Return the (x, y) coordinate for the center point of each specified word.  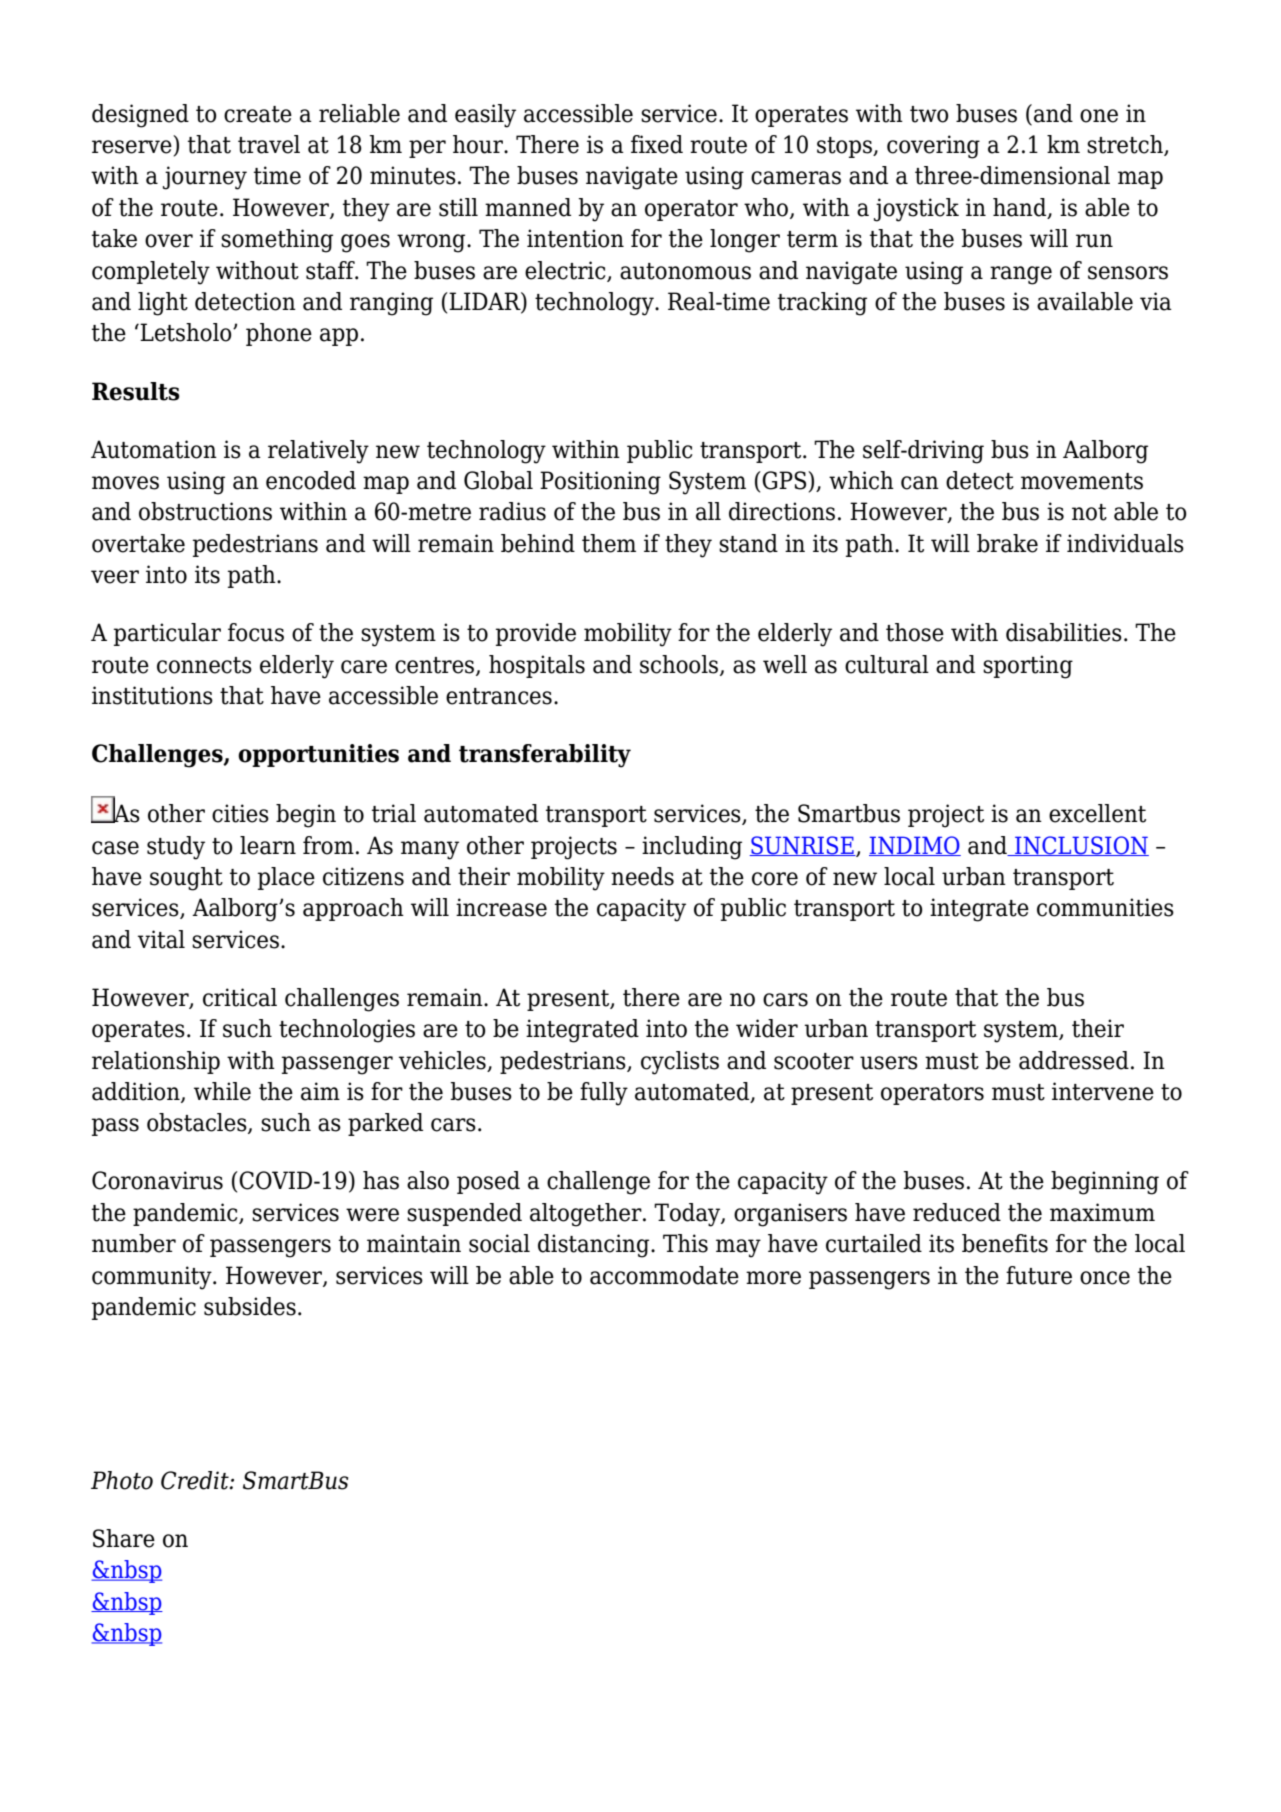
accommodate (664, 1275)
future (1039, 1275)
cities (240, 813)
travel (269, 144)
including (692, 848)
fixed (657, 144)
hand (1021, 208)
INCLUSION (1081, 846)
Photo (122, 1480)
